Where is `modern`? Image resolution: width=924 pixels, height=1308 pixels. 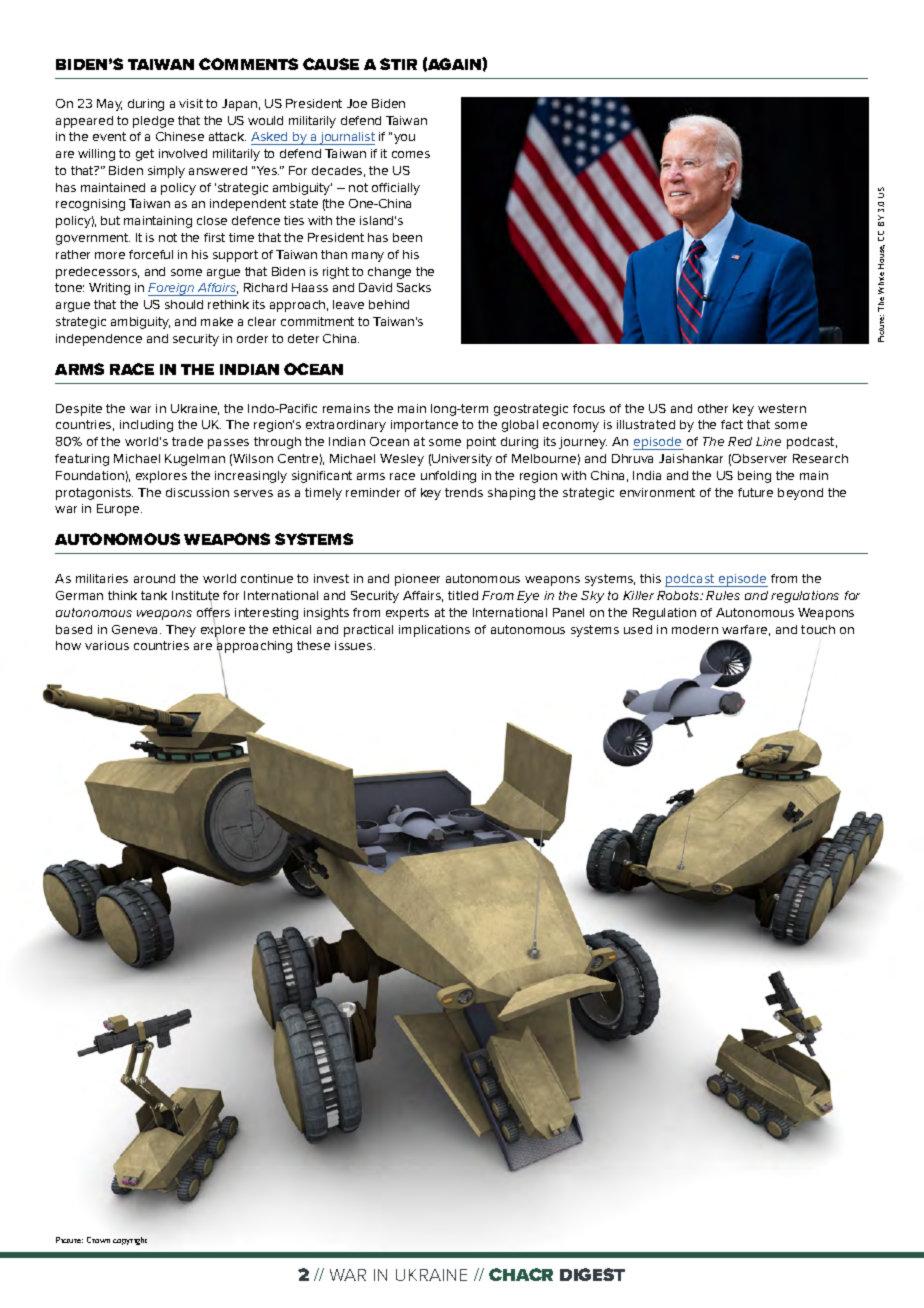
modern is located at coordinates (695, 629).
